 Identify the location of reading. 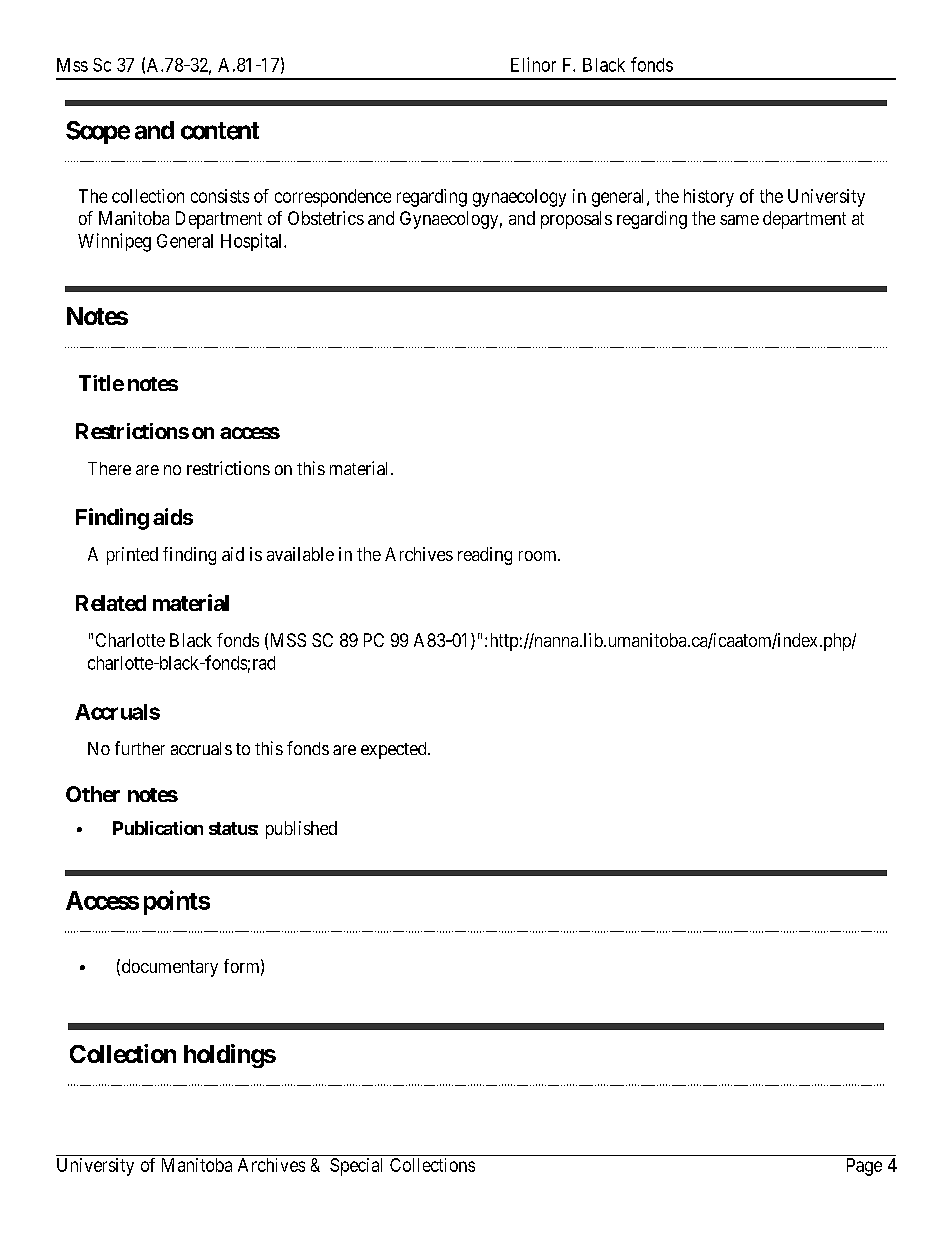
(485, 556).
